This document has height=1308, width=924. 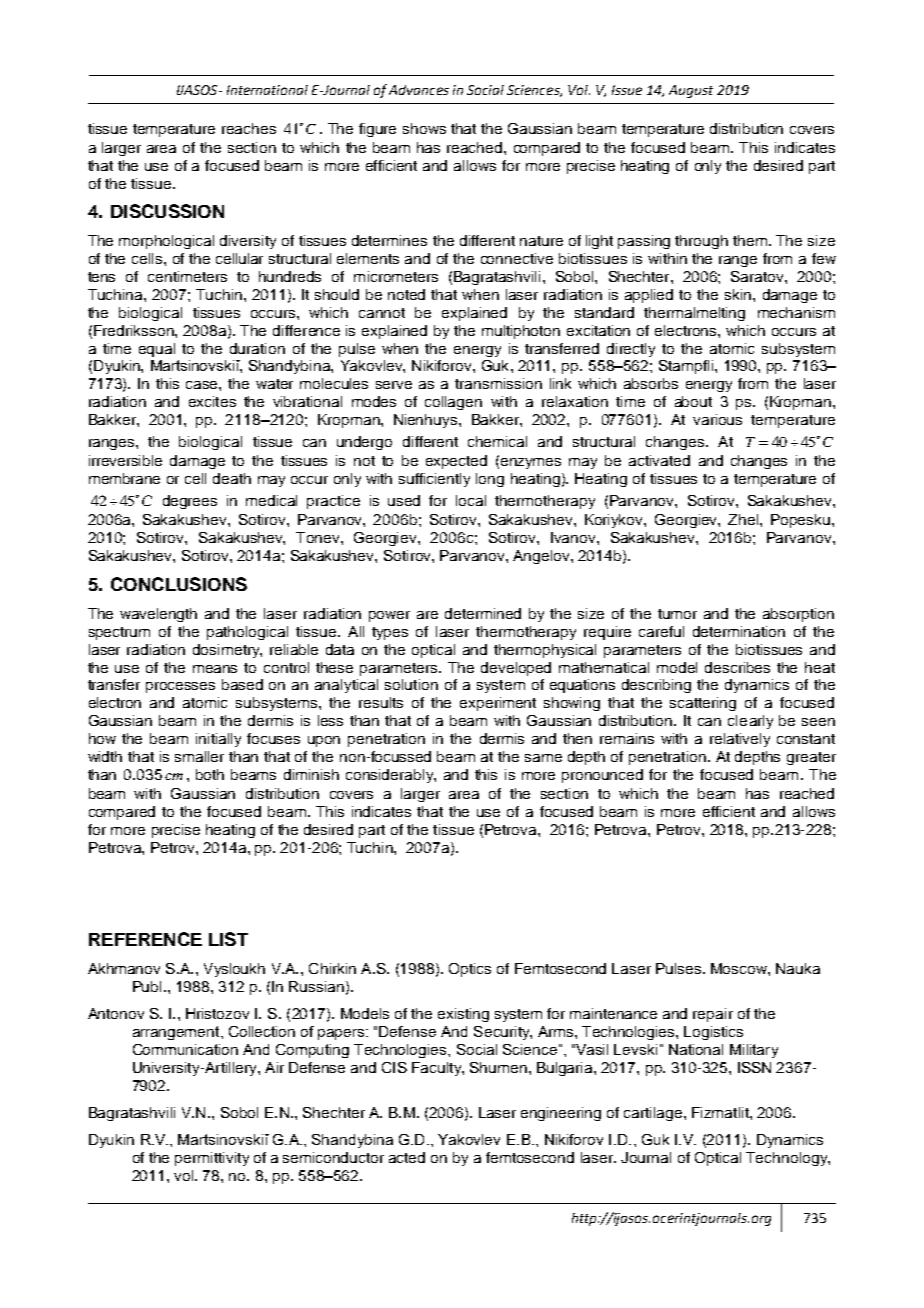 I want to click on both, so click(x=210, y=774).
